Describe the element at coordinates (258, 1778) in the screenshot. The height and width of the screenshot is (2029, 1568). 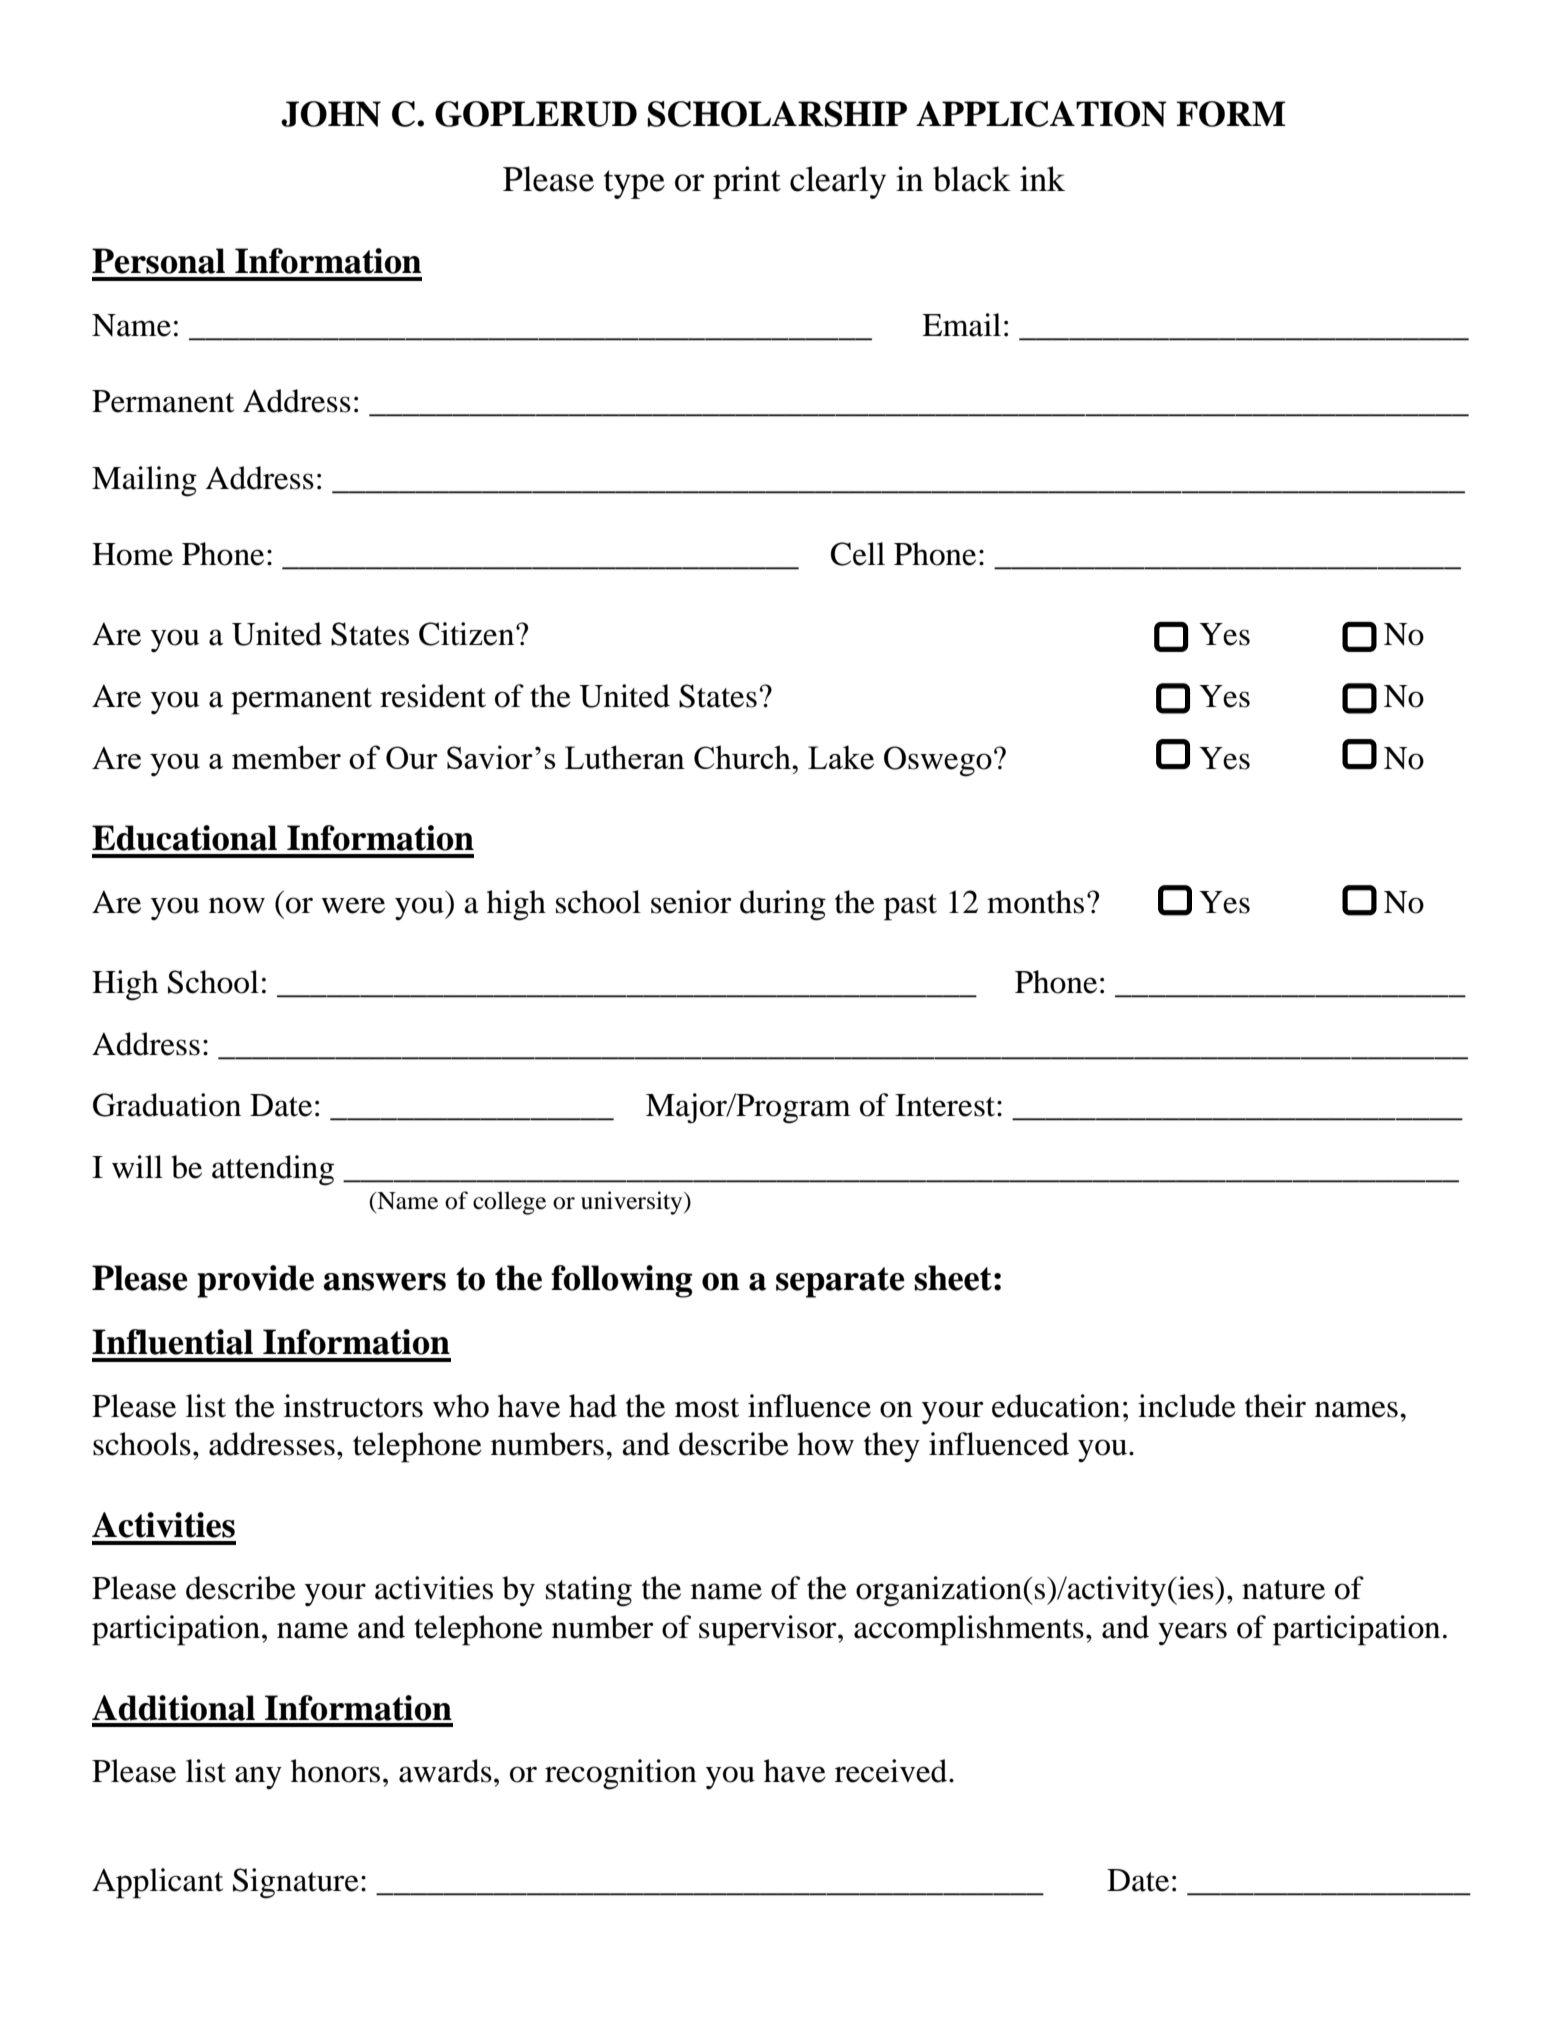
I see `any` at that location.
